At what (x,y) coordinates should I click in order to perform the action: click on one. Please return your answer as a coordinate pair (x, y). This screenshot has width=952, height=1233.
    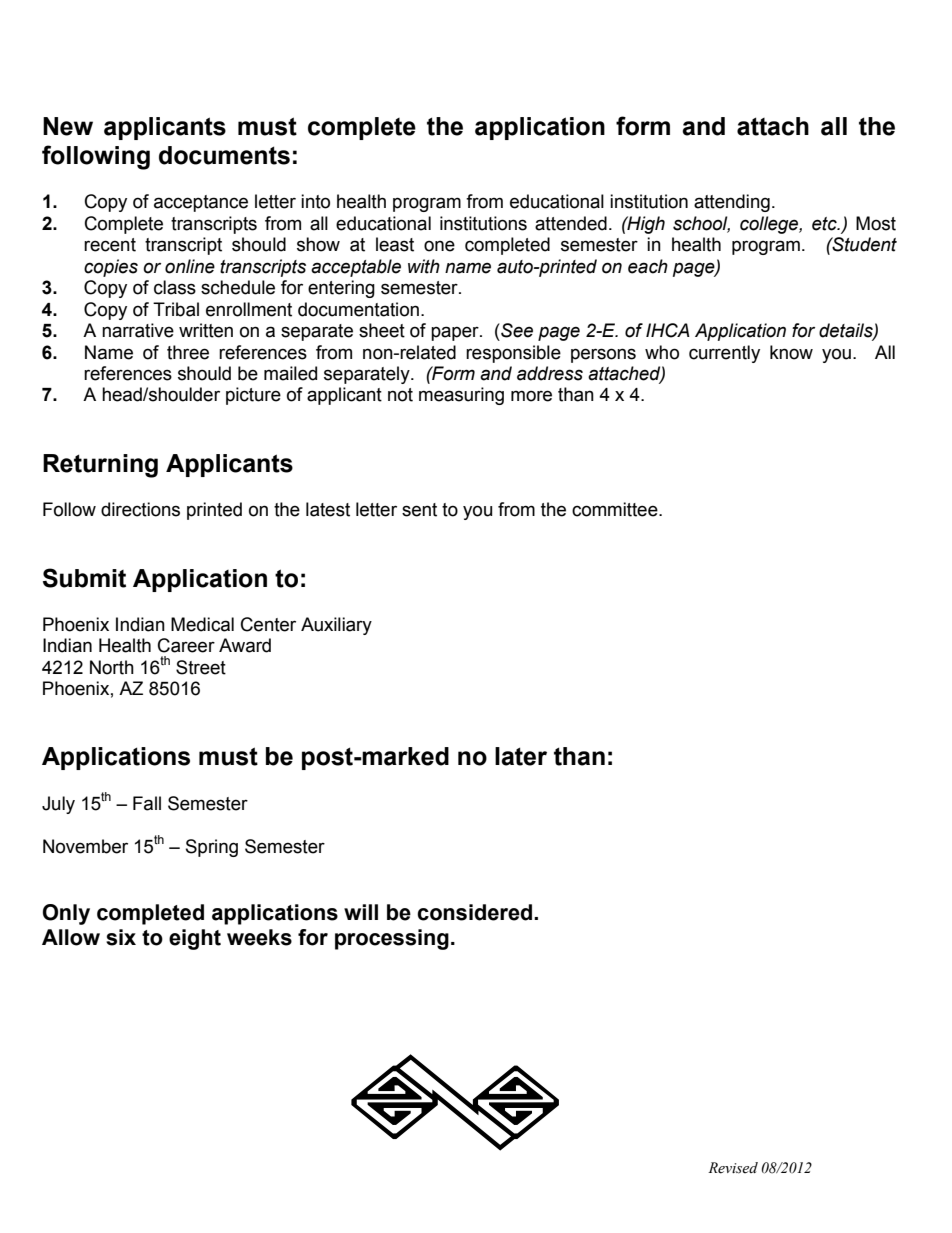
    Looking at the image, I should click on (439, 246).
